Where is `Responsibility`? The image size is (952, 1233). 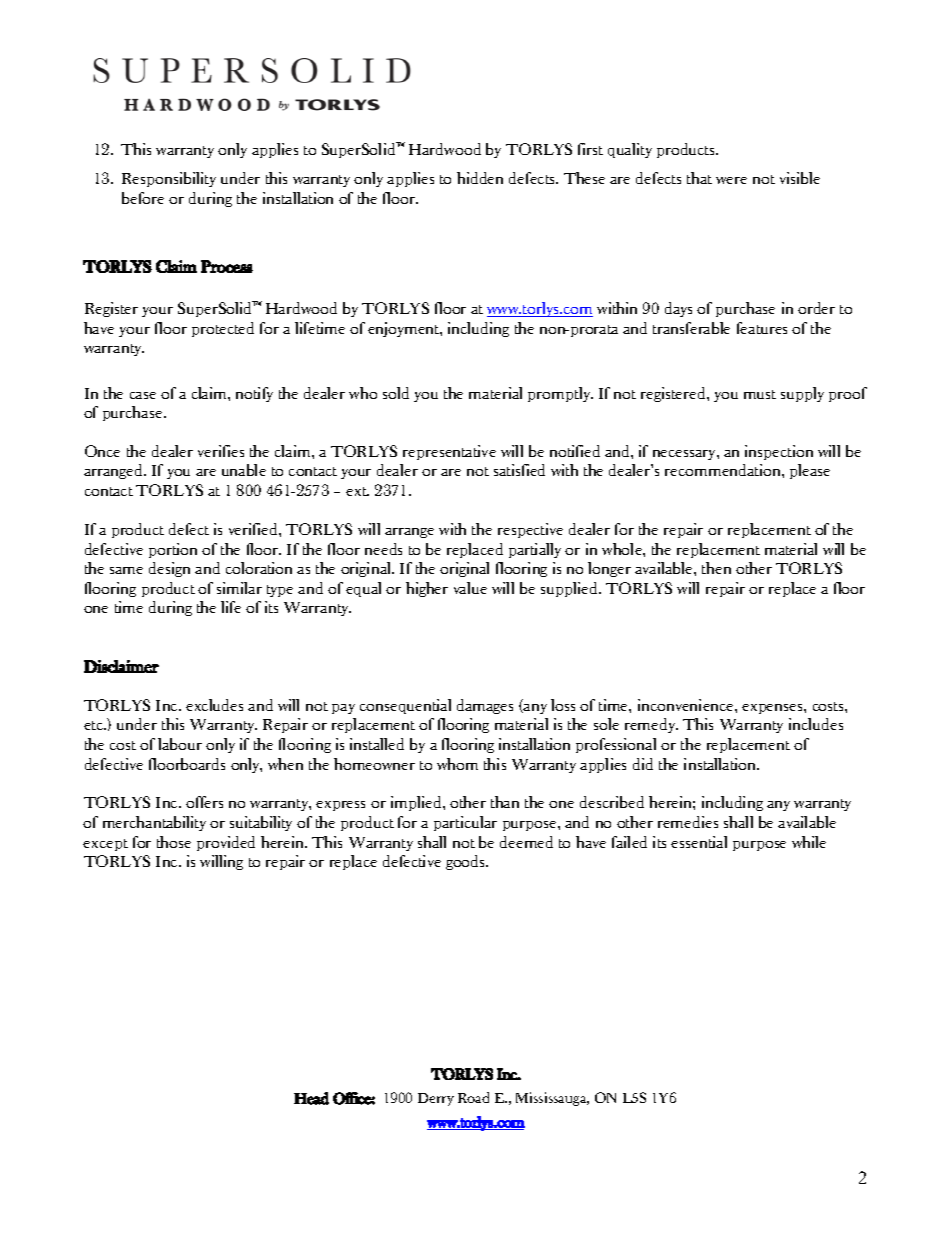 Responsibility is located at coordinates (169, 179).
